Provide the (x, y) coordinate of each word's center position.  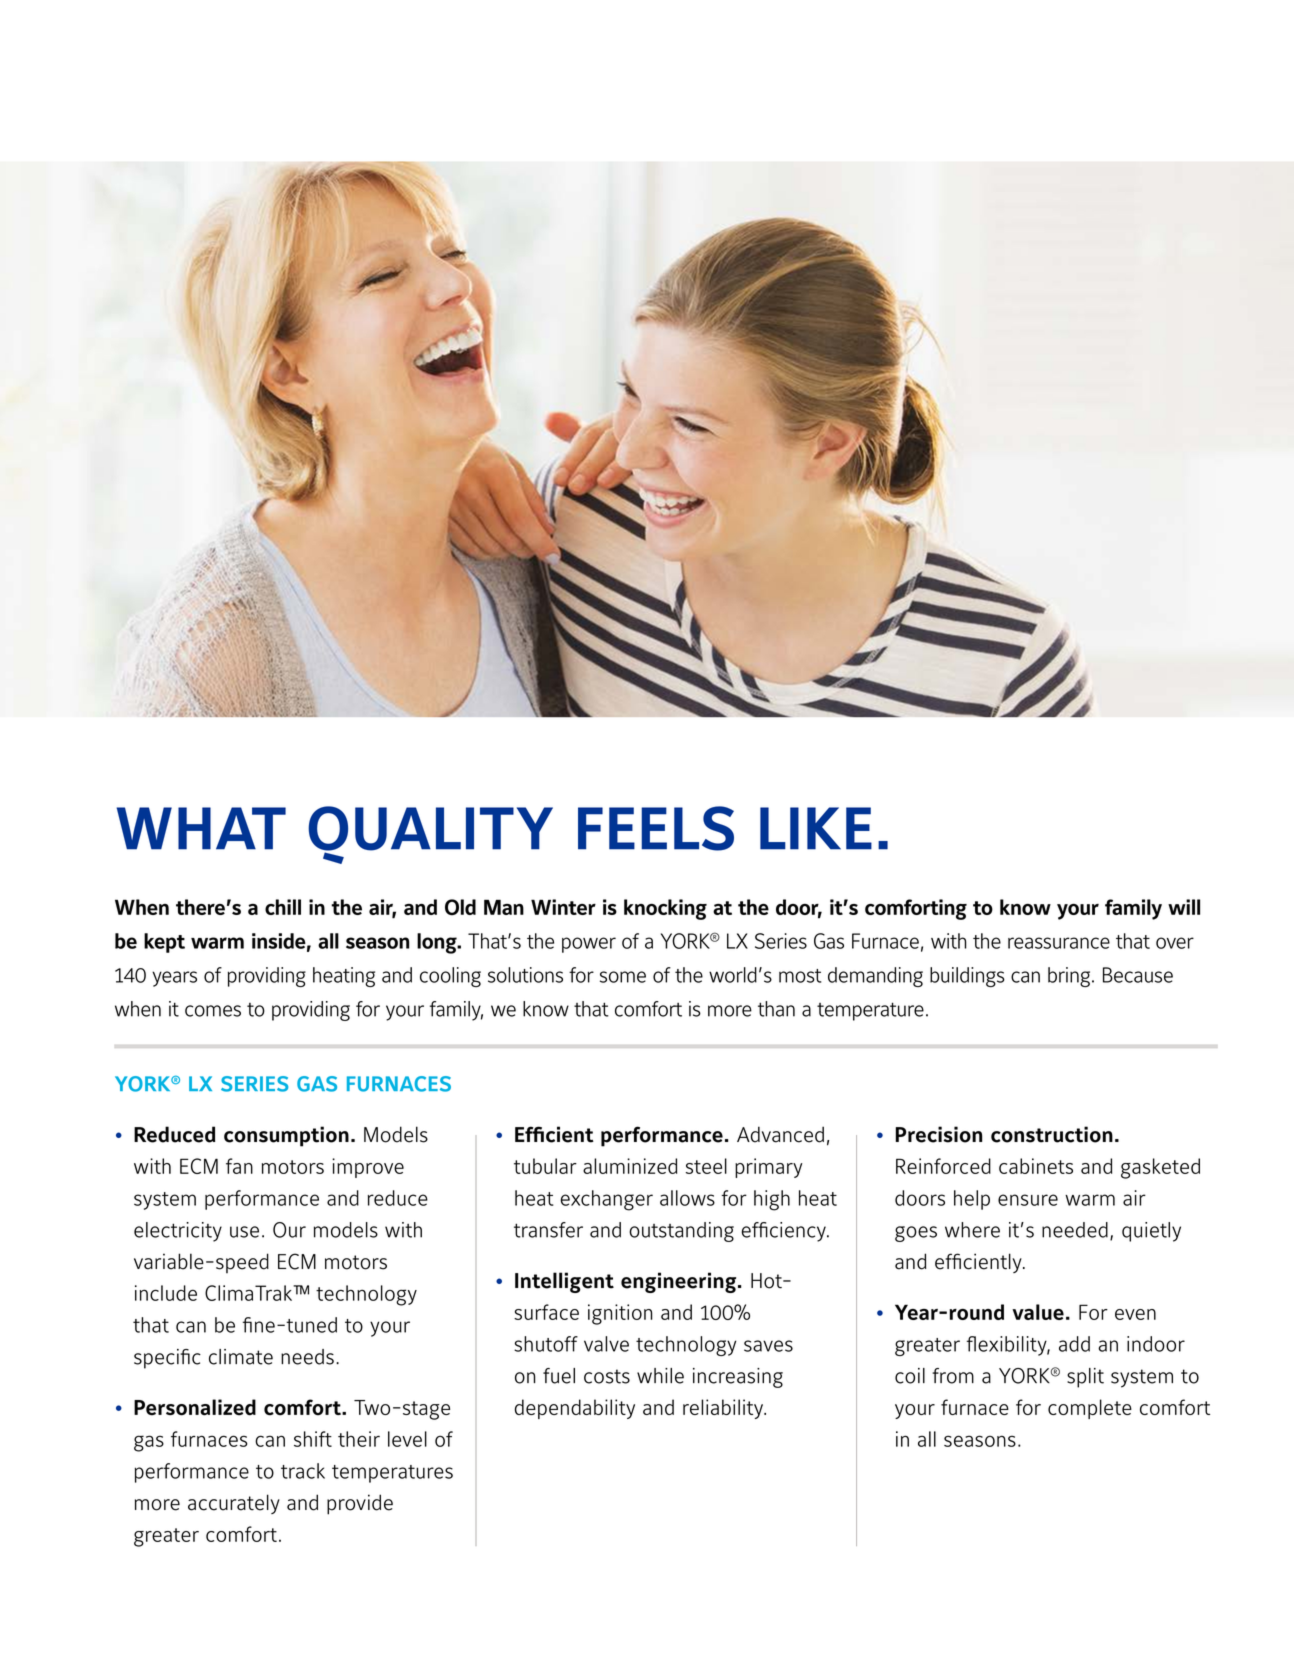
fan (239, 1166)
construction (1052, 1134)
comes (213, 1011)
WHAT (201, 828)
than (776, 1009)
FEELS (656, 828)
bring (1070, 977)
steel (706, 1166)
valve (606, 1344)
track (303, 1471)
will (1184, 907)
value (1038, 1312)
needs (307, 1357)
